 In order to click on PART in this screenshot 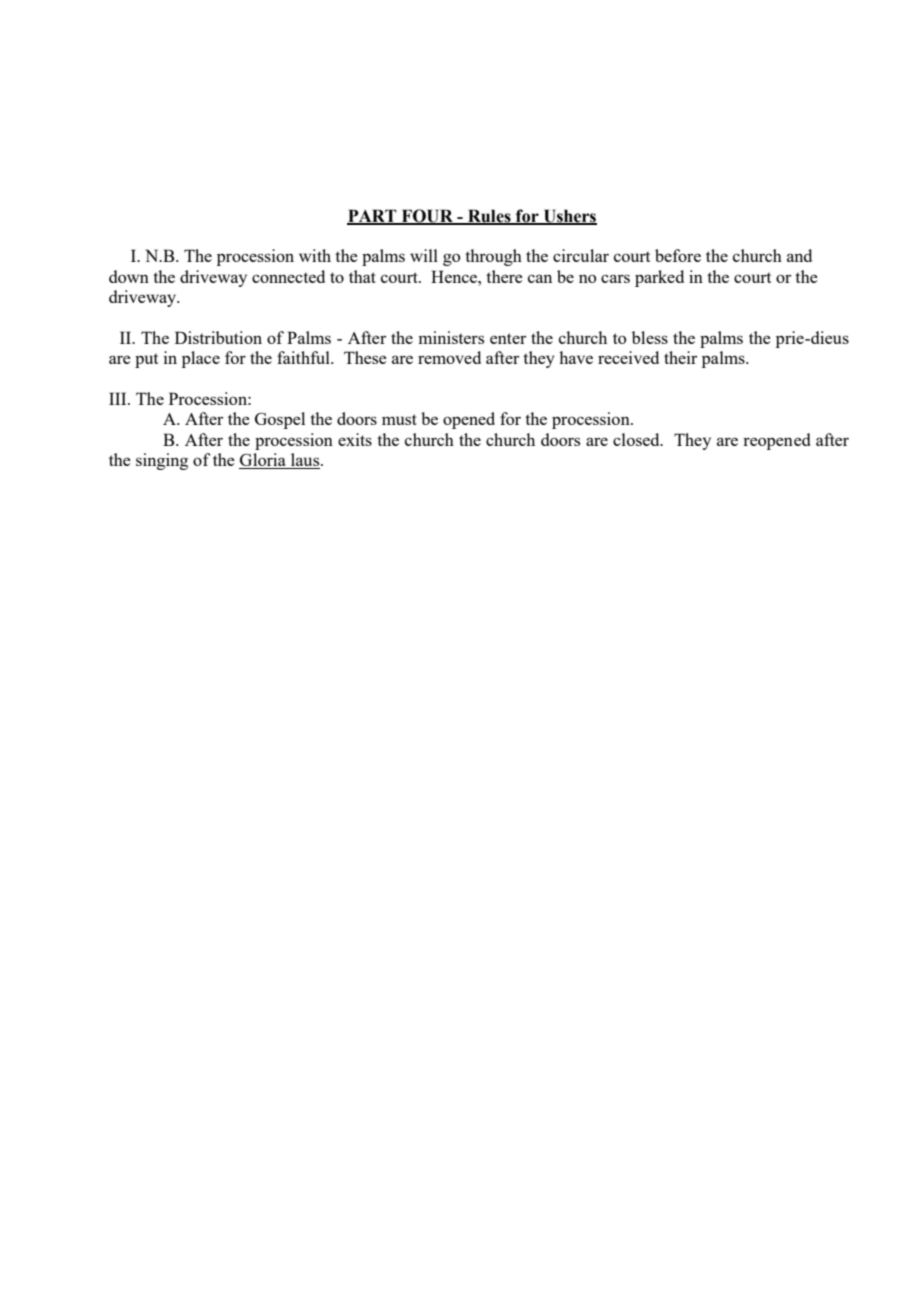, I will do `click(373, 216)`.
